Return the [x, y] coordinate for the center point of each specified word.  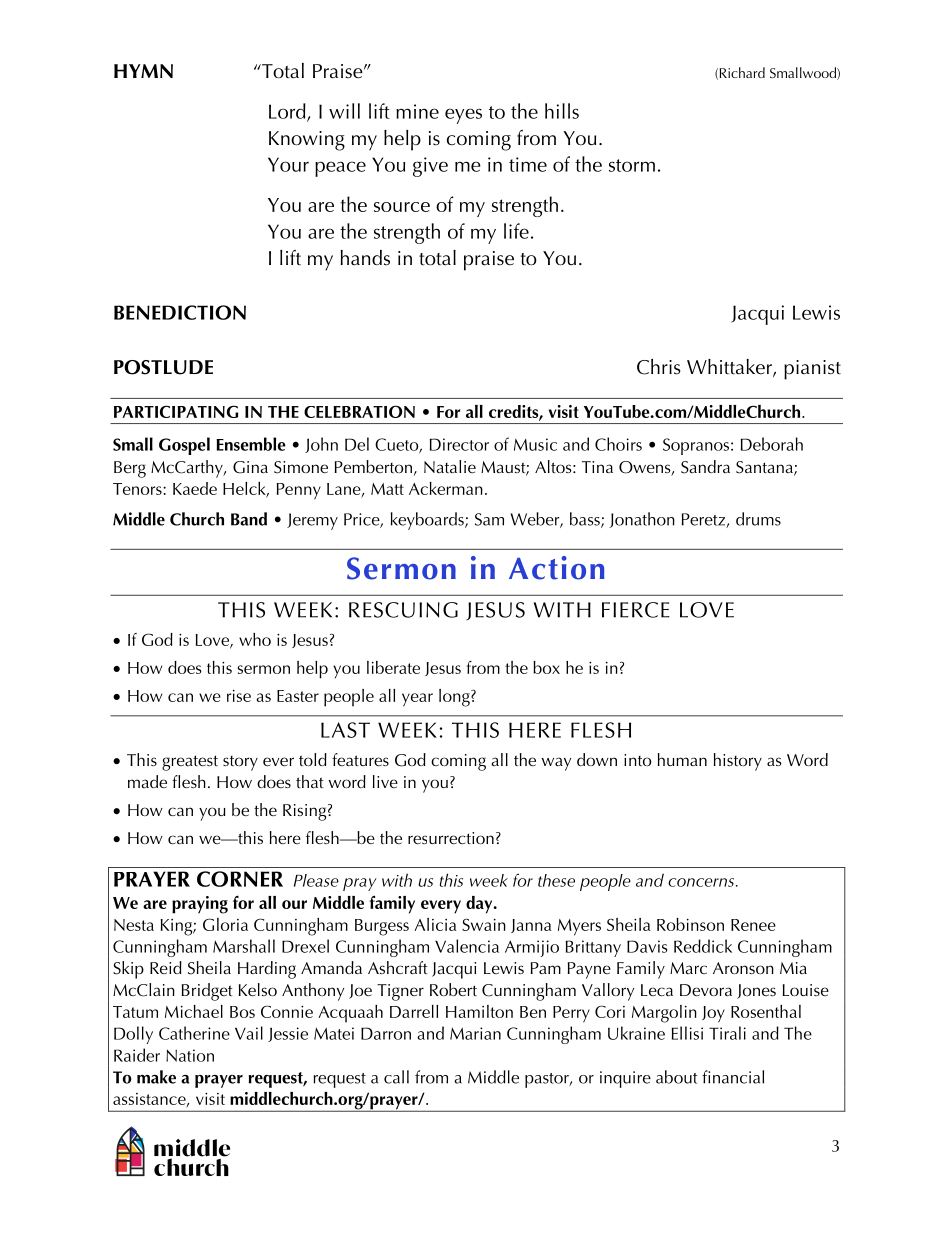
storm [632, 165]
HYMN [143, 71]
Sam [489, 519]
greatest [190, 763]
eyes [463, 116]
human [682, 759]
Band [249, 519]
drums [758, 519]
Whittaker [730, 368]
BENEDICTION [180, 312]
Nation [190, 1055]
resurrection [451, 838]
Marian [475, 1033]
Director [459, 444]
